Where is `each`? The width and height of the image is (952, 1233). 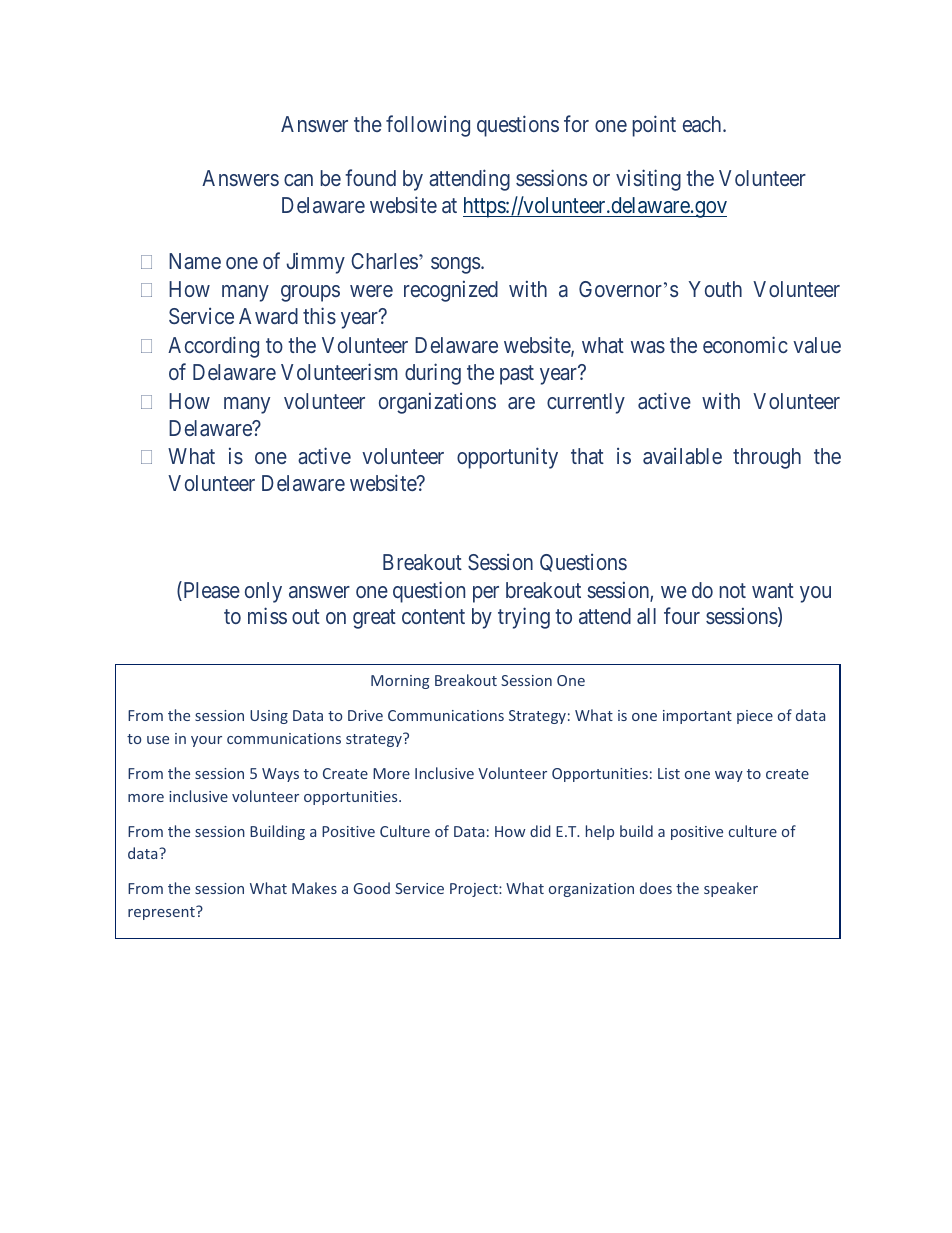 each is located at coordinates (703, 124).
